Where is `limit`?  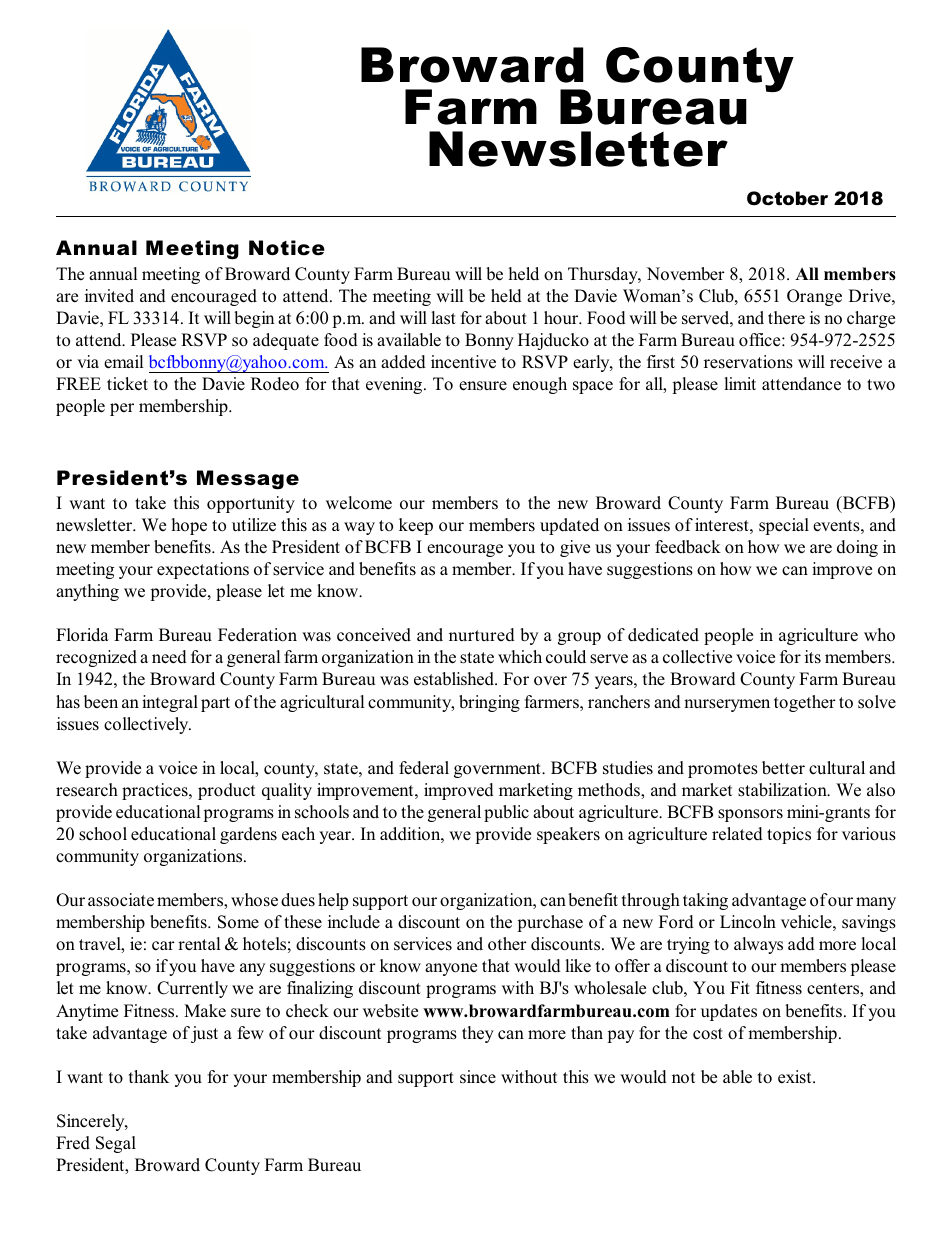
limit is located at coordinates (740, 383).
